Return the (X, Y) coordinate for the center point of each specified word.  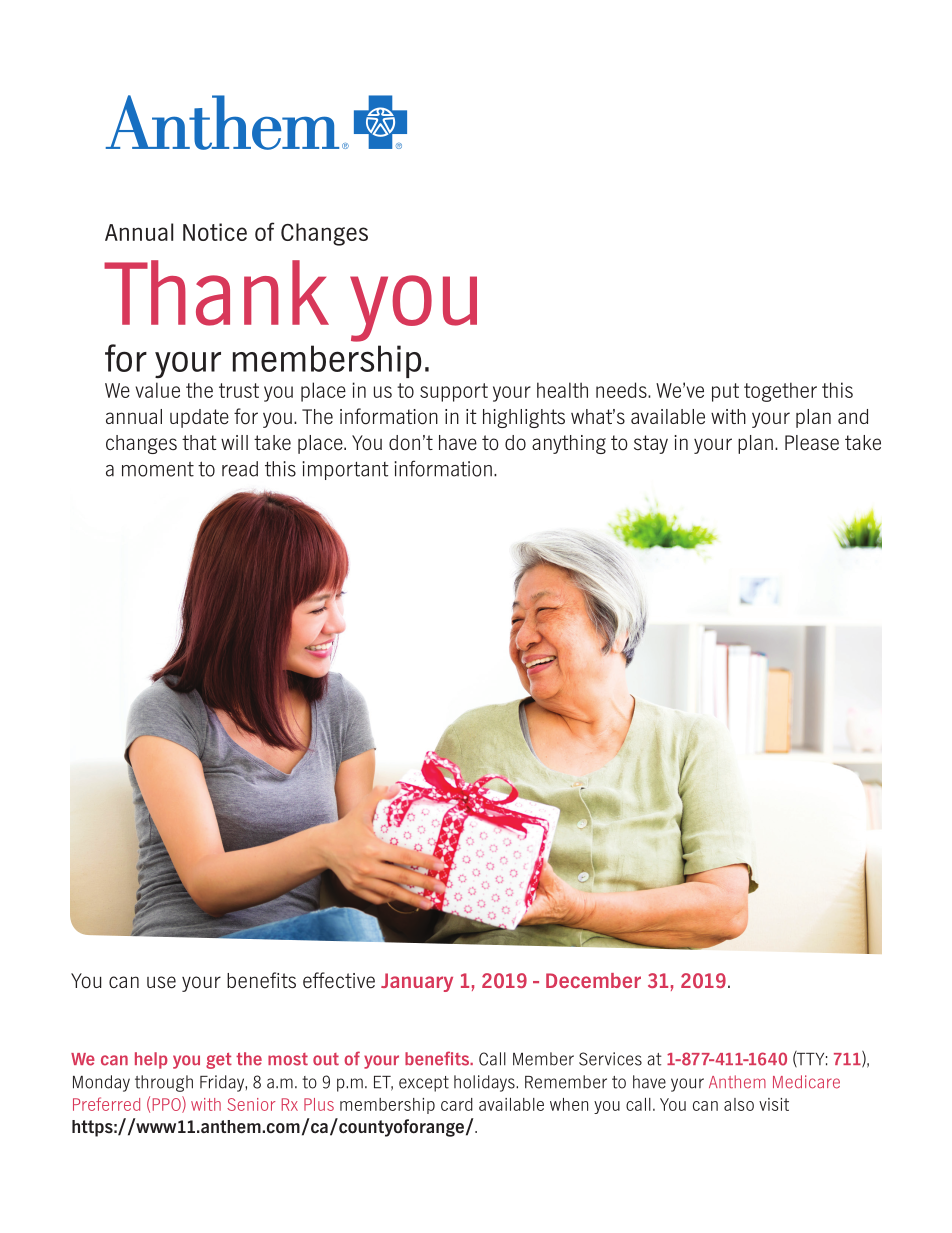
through (164, 1083)
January (417, 982)
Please (812, 443)
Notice (215, 232)
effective (339, 980)
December (593, 980)
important (345, 470)
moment (158, 469)
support (454, 392)
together (780, 392)
